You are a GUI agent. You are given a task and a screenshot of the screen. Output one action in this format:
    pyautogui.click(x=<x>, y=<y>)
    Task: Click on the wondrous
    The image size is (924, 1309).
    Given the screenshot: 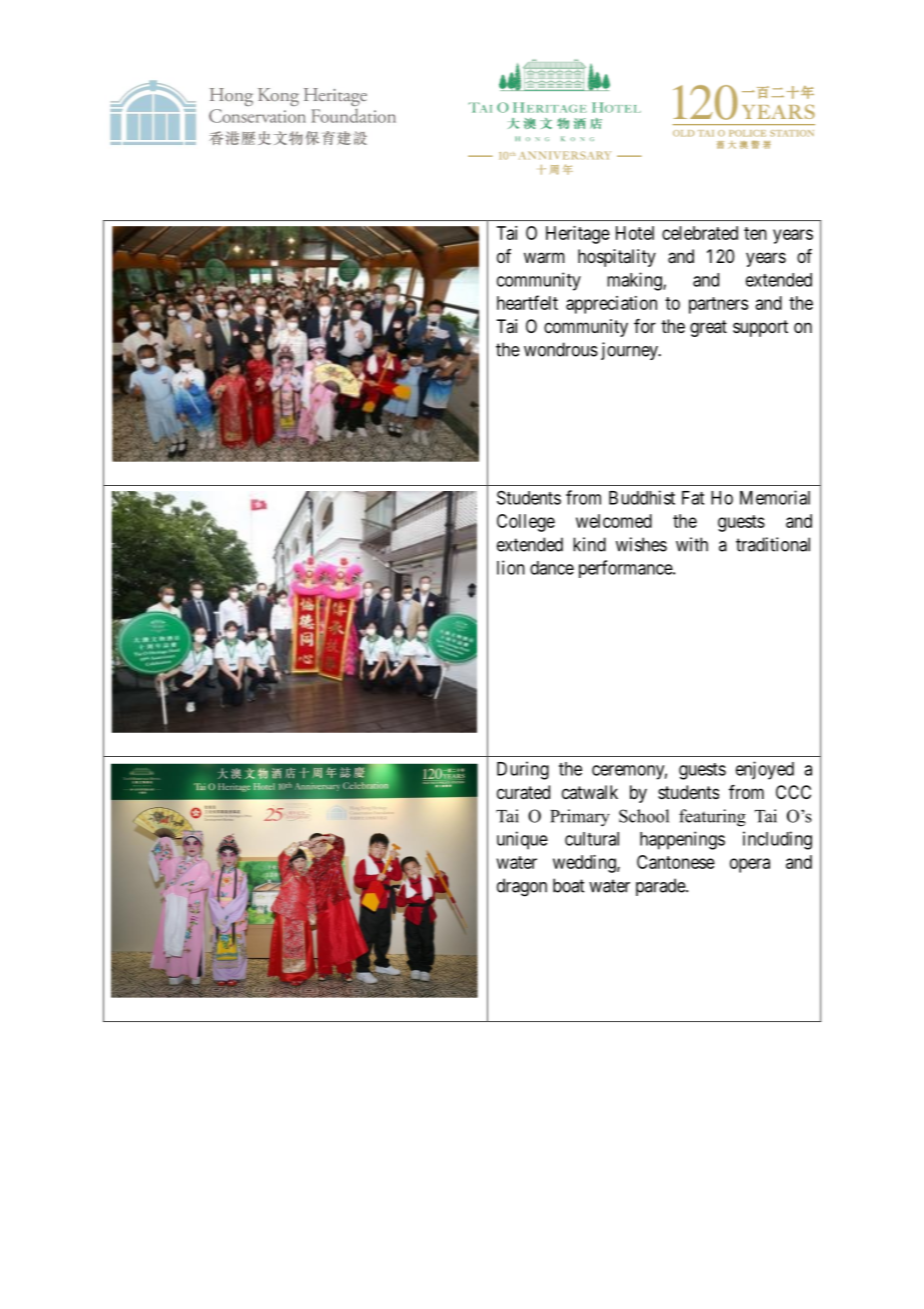 What is the action you would take?
    pyautogui.click(x=561, y=349)
